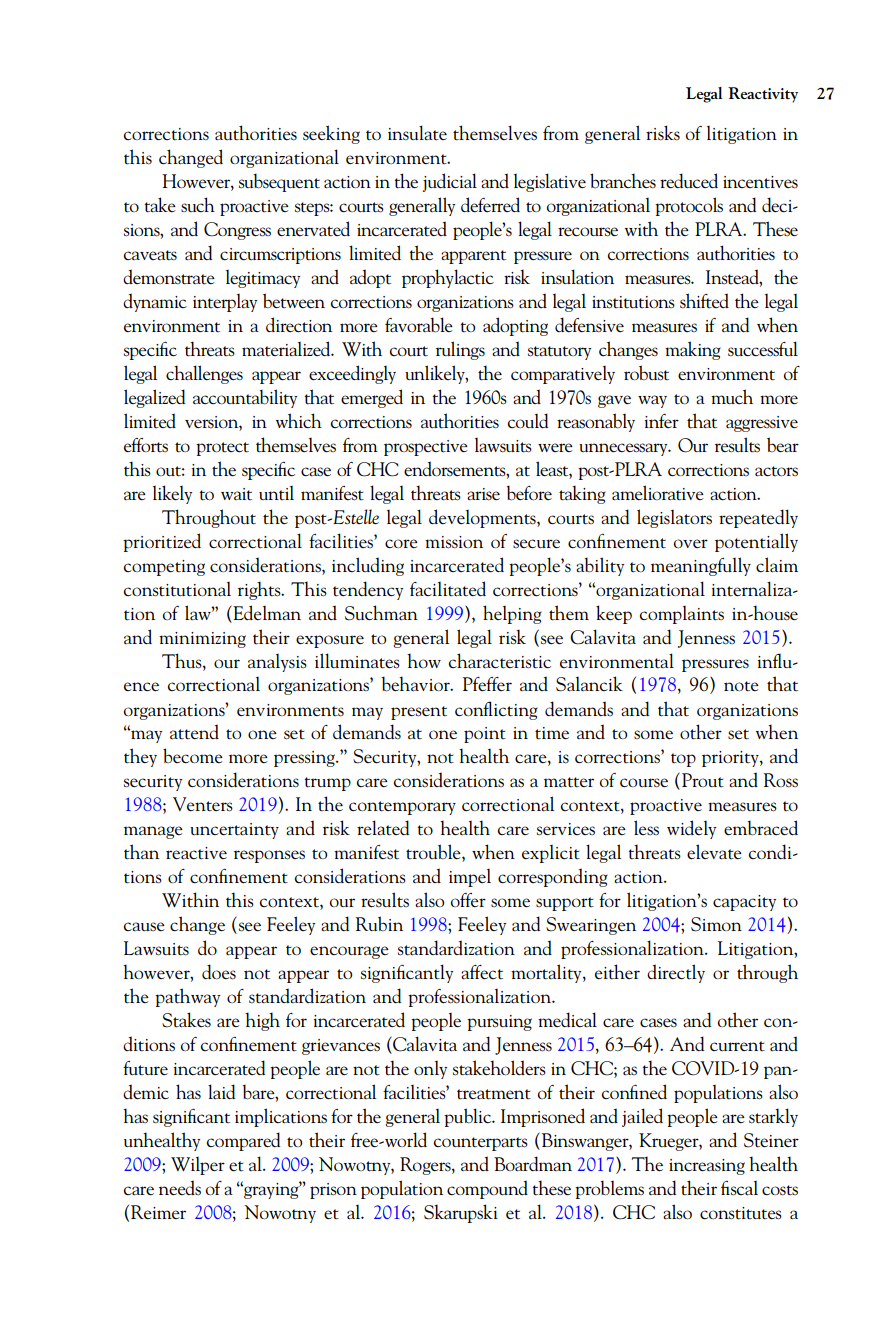  Describe the element at coordinates (460, 350) in the screenshot. I see `rulings` at that location.
